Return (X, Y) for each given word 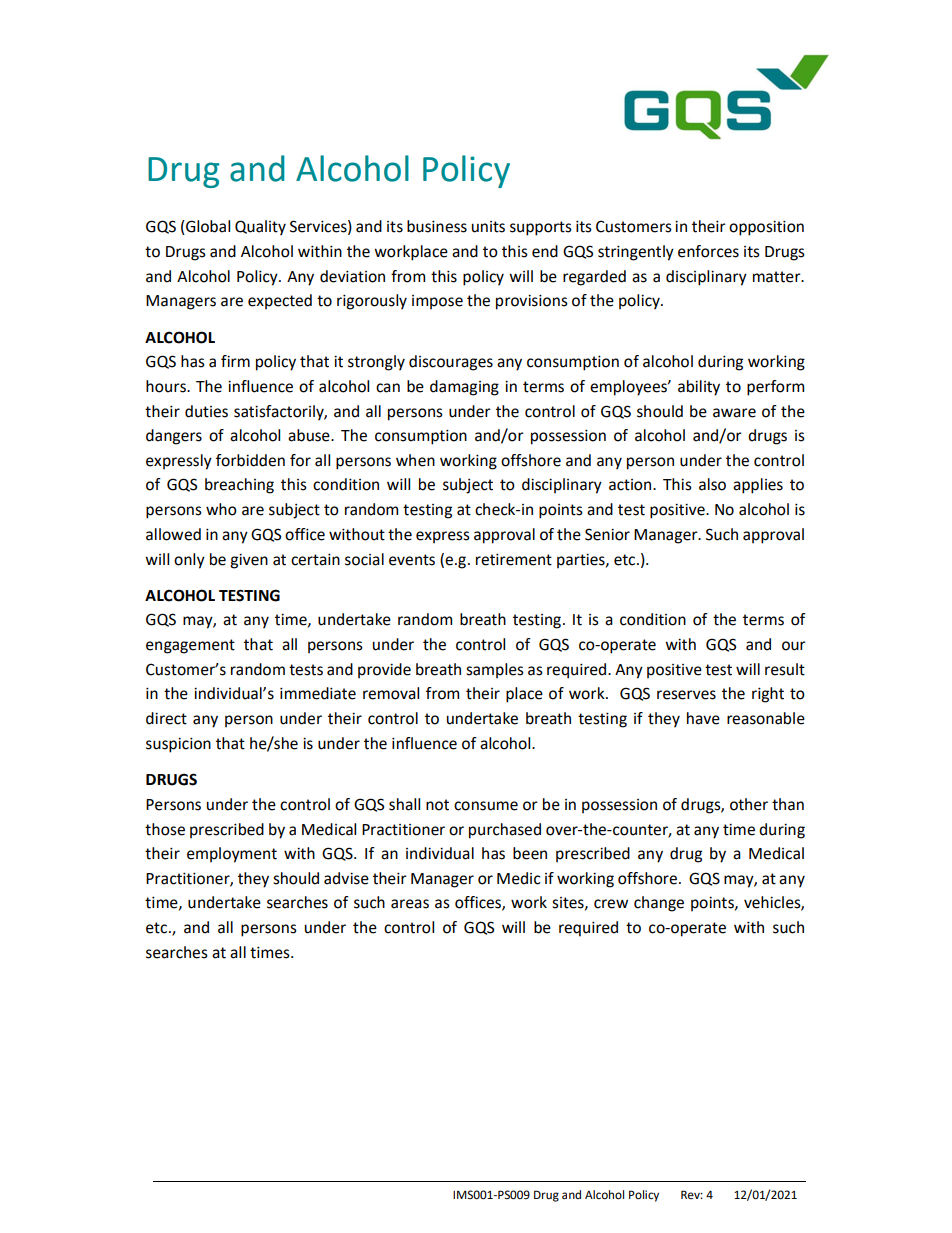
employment (232, 855)
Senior (607, 534)
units (488, 227)
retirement (514, 559)
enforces (708, 251)
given (249, 561)
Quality (260, 228)
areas (410, 904)
